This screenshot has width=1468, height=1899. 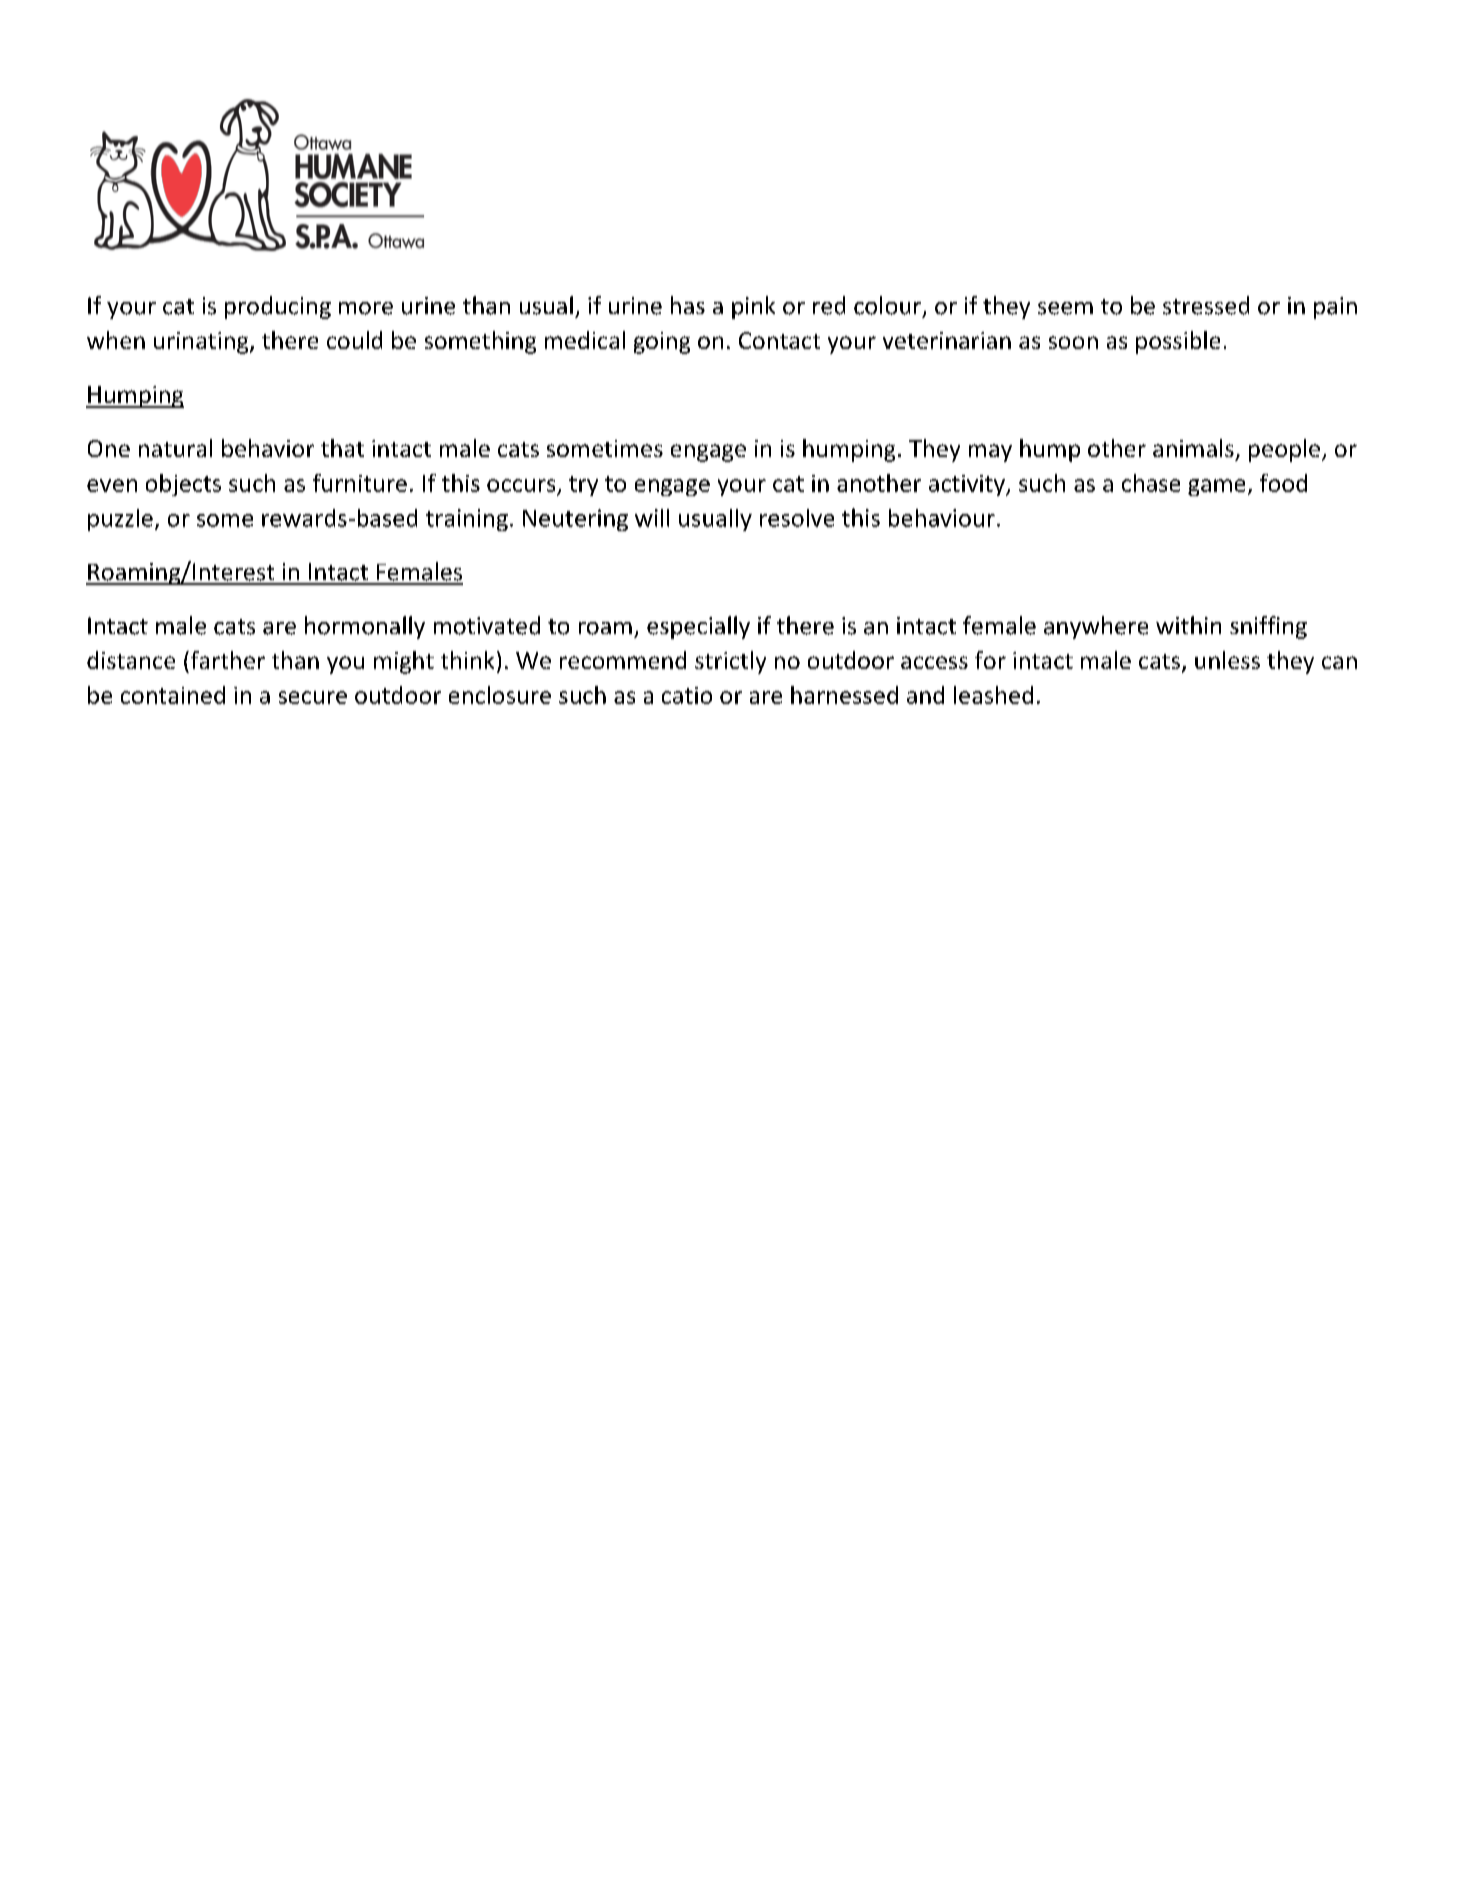 What do you see at coordinates (1193, 448) in the screenshot?
I see `animals` at bounding box center [1193, 448].
